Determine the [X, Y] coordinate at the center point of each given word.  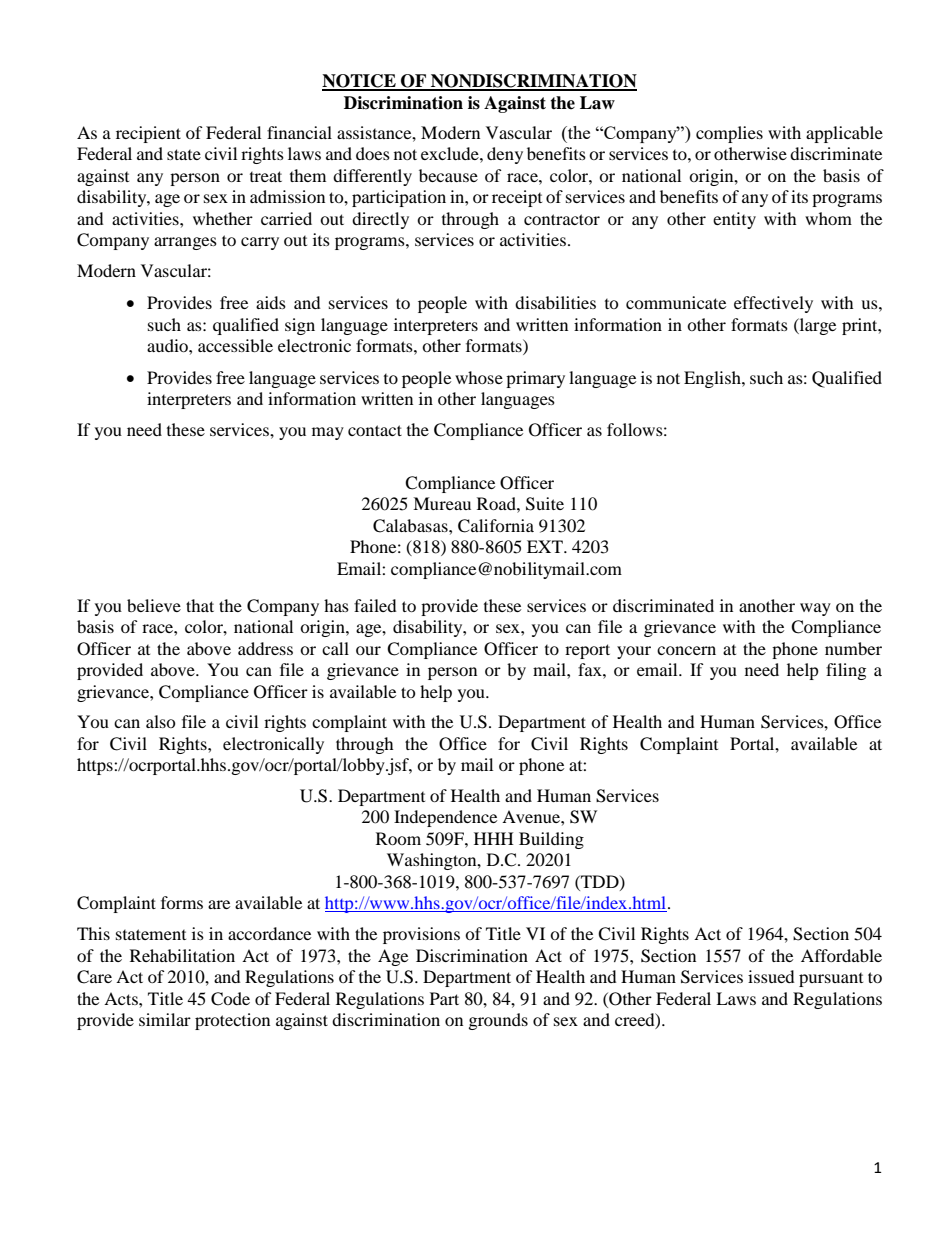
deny [505, 155]
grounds [498, 1021]
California [496, 526]
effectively [773, 304]
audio [168, 345]
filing [846, 671]
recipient [148, 134]
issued [771, 976]
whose [479, 377]
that [200, 605]
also [161, 721]
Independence [445, 818]
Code [230, 999]
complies [729, 134]
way [815, 609]
